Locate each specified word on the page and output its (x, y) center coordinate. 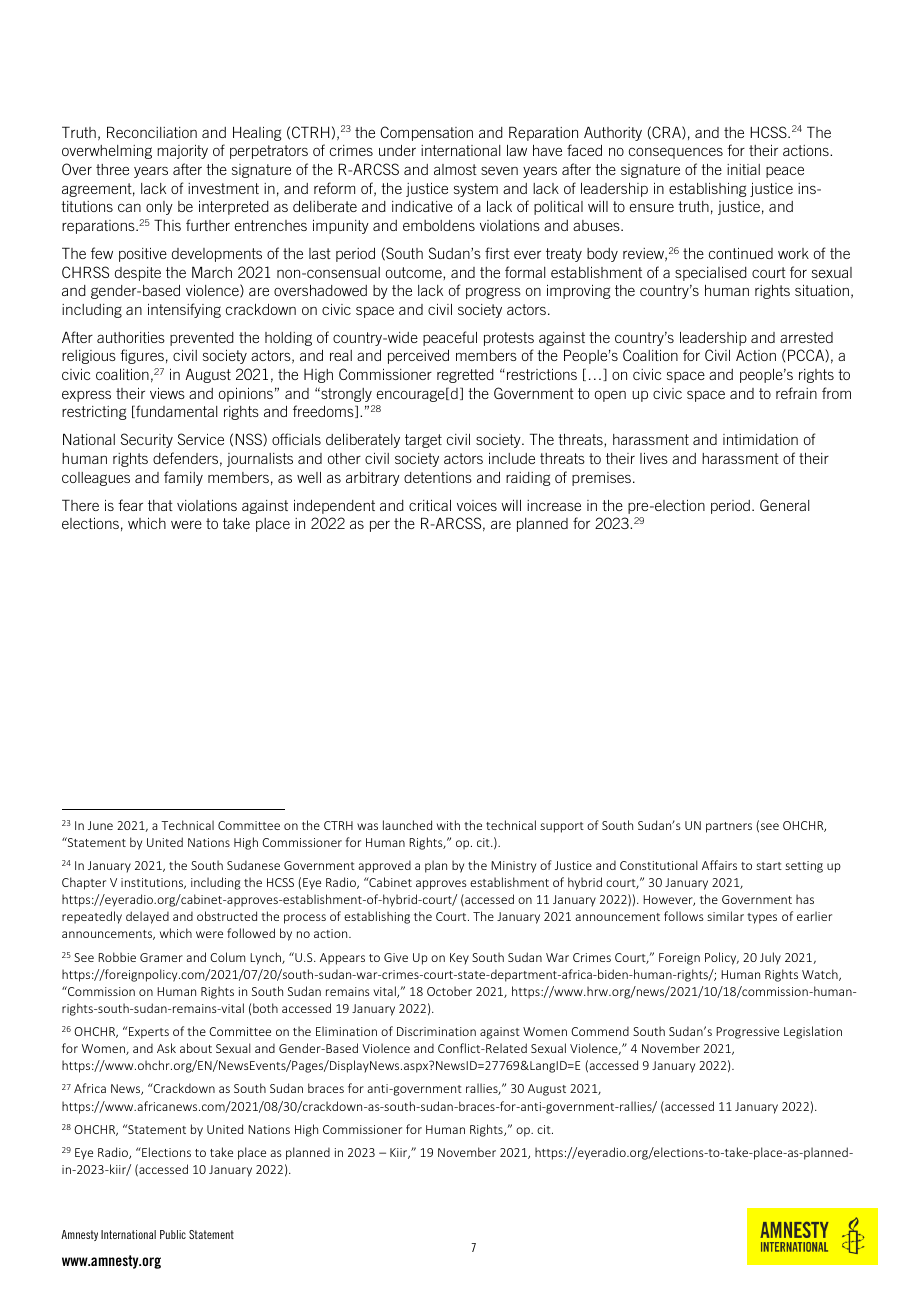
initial (743, 169)
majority (182, 152)
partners (729, 827)
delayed (147, 917)
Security (147, 440)
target (423, 441)
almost (455, 169)
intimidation (760, 439)
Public (173, 1234)
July (770, 958)
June (100, 825)
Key (459, 959)
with (448, 825)
